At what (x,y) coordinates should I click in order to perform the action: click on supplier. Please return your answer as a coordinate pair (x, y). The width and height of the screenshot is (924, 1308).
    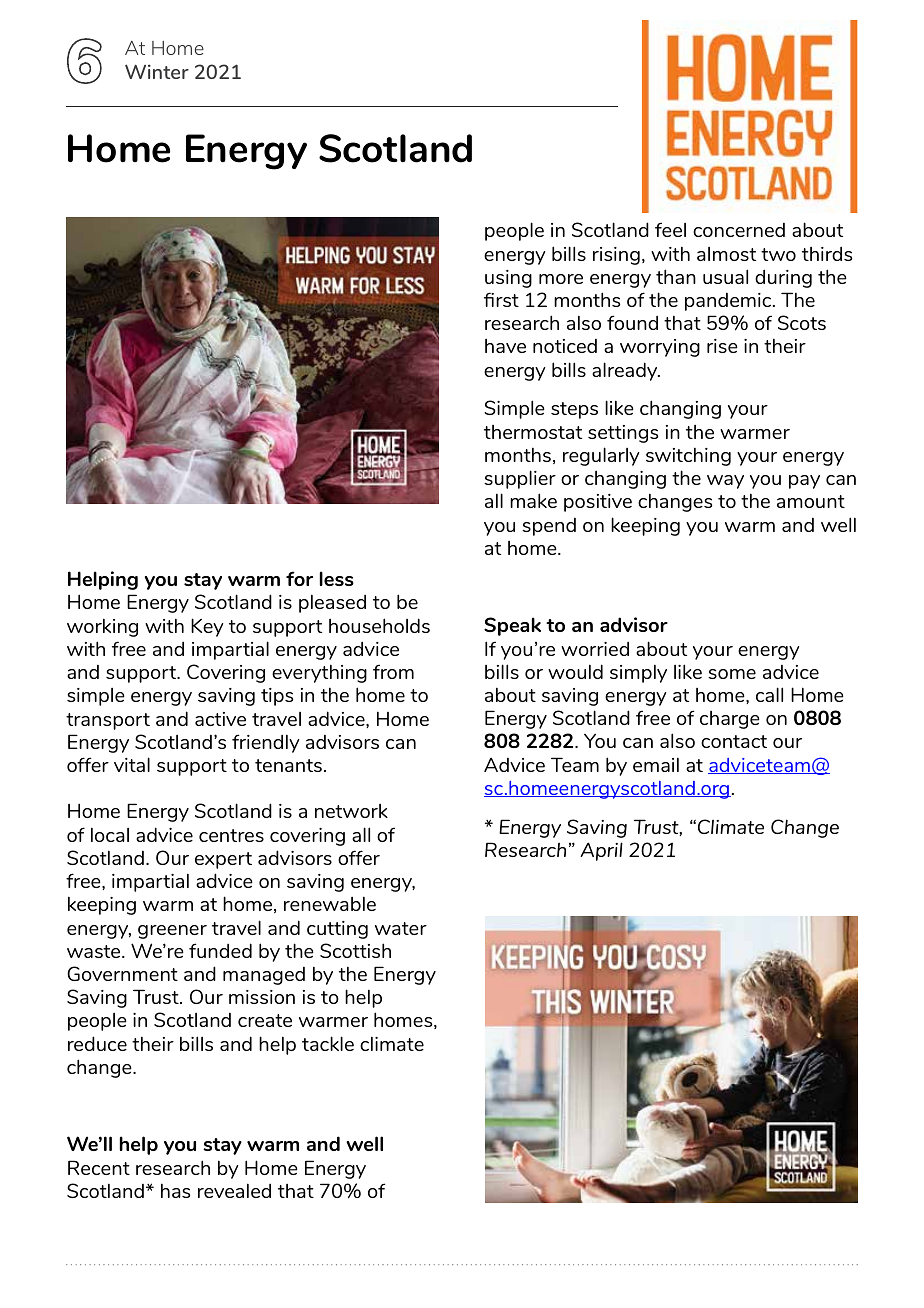
    Looking at the image, I should click on (520, 479).
